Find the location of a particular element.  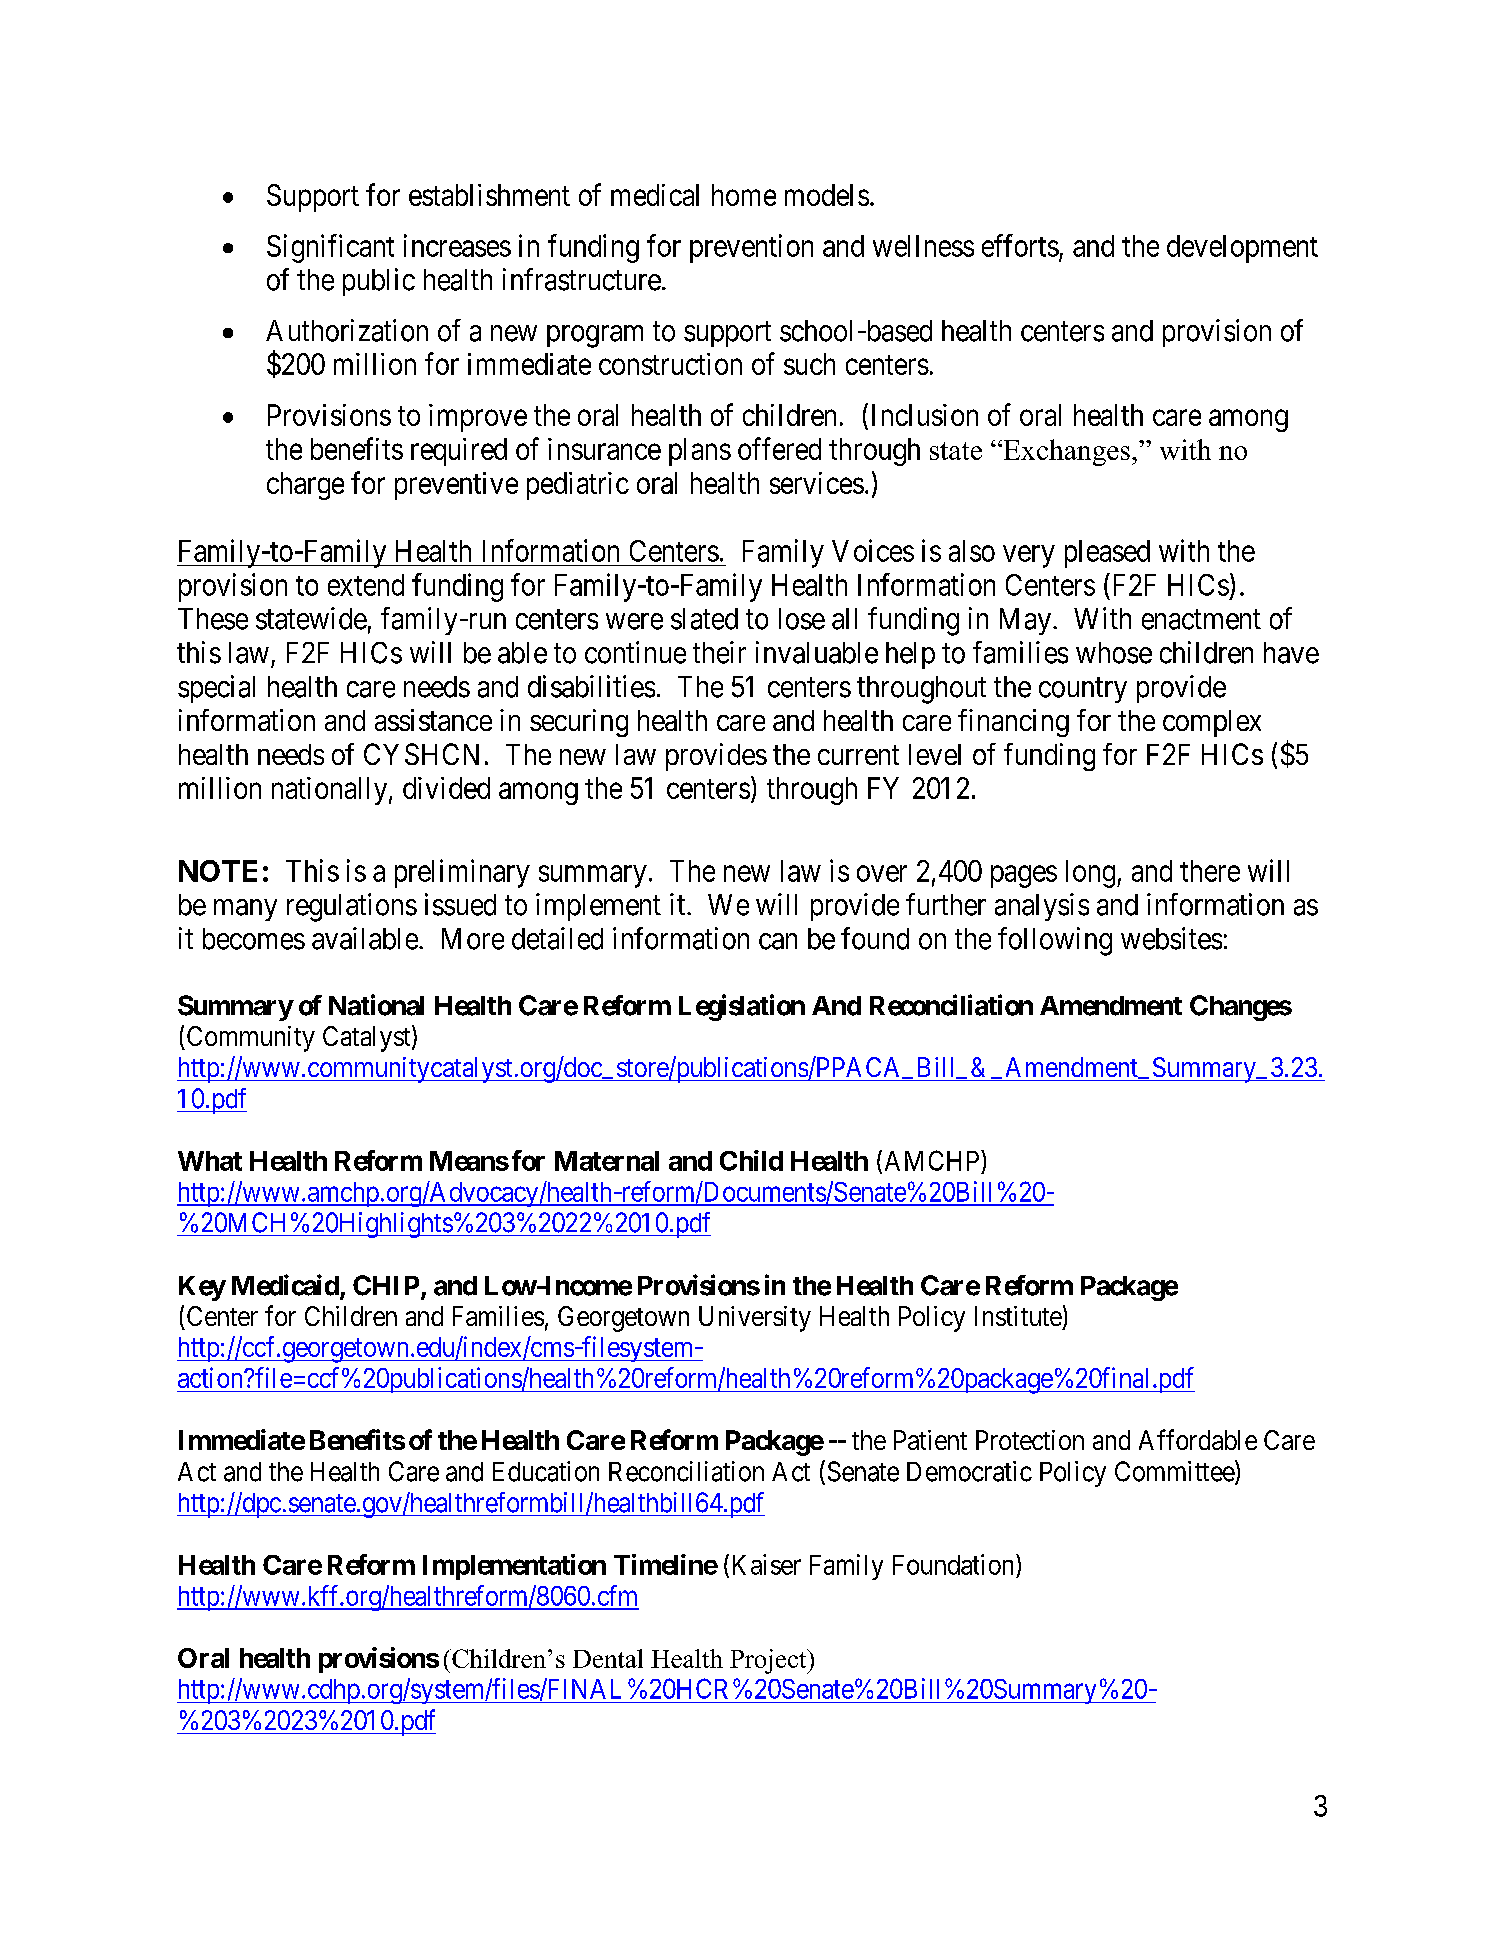

prevention is located at coordinates (751, 248).
